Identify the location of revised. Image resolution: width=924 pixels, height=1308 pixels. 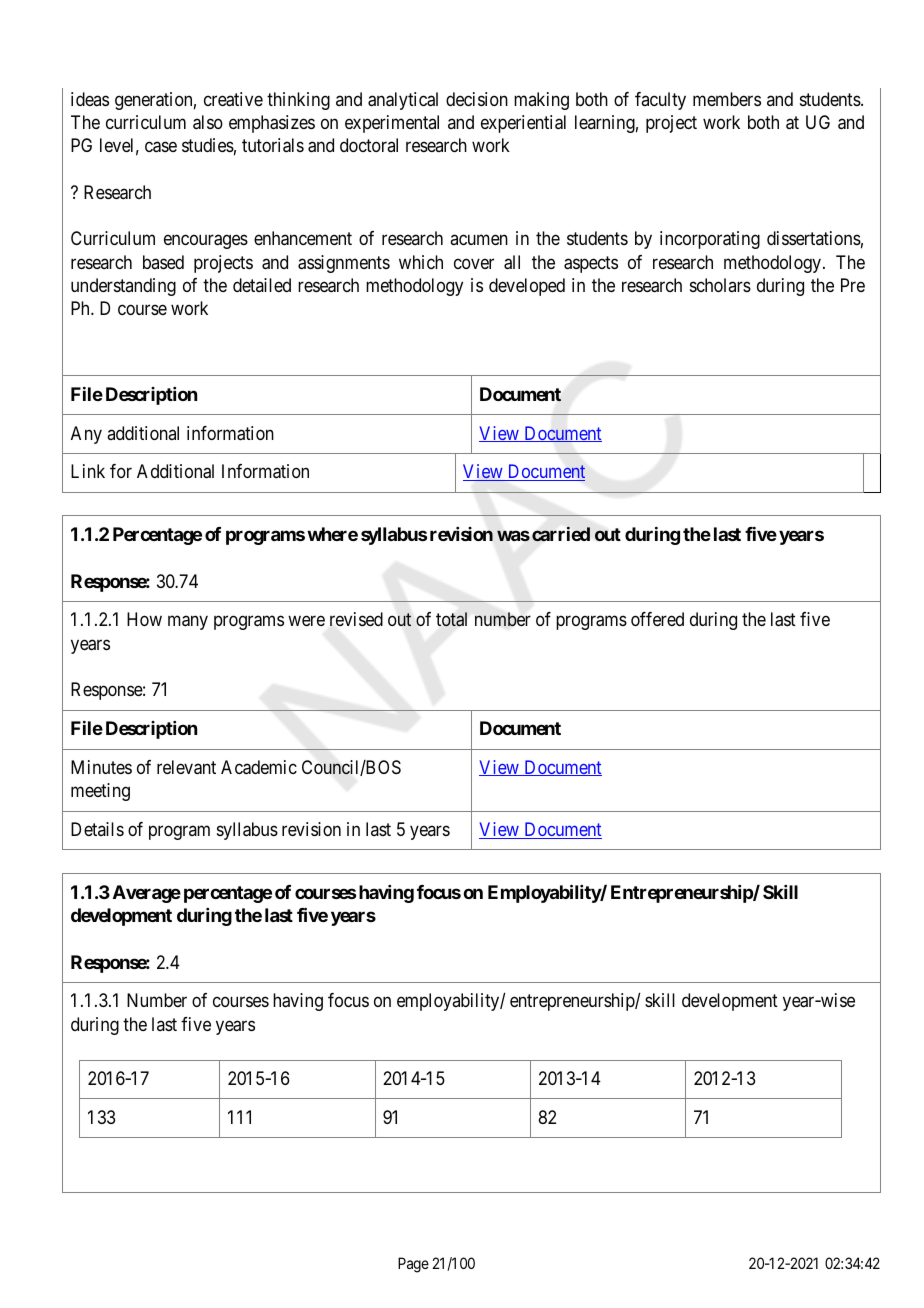
(356, 619).
